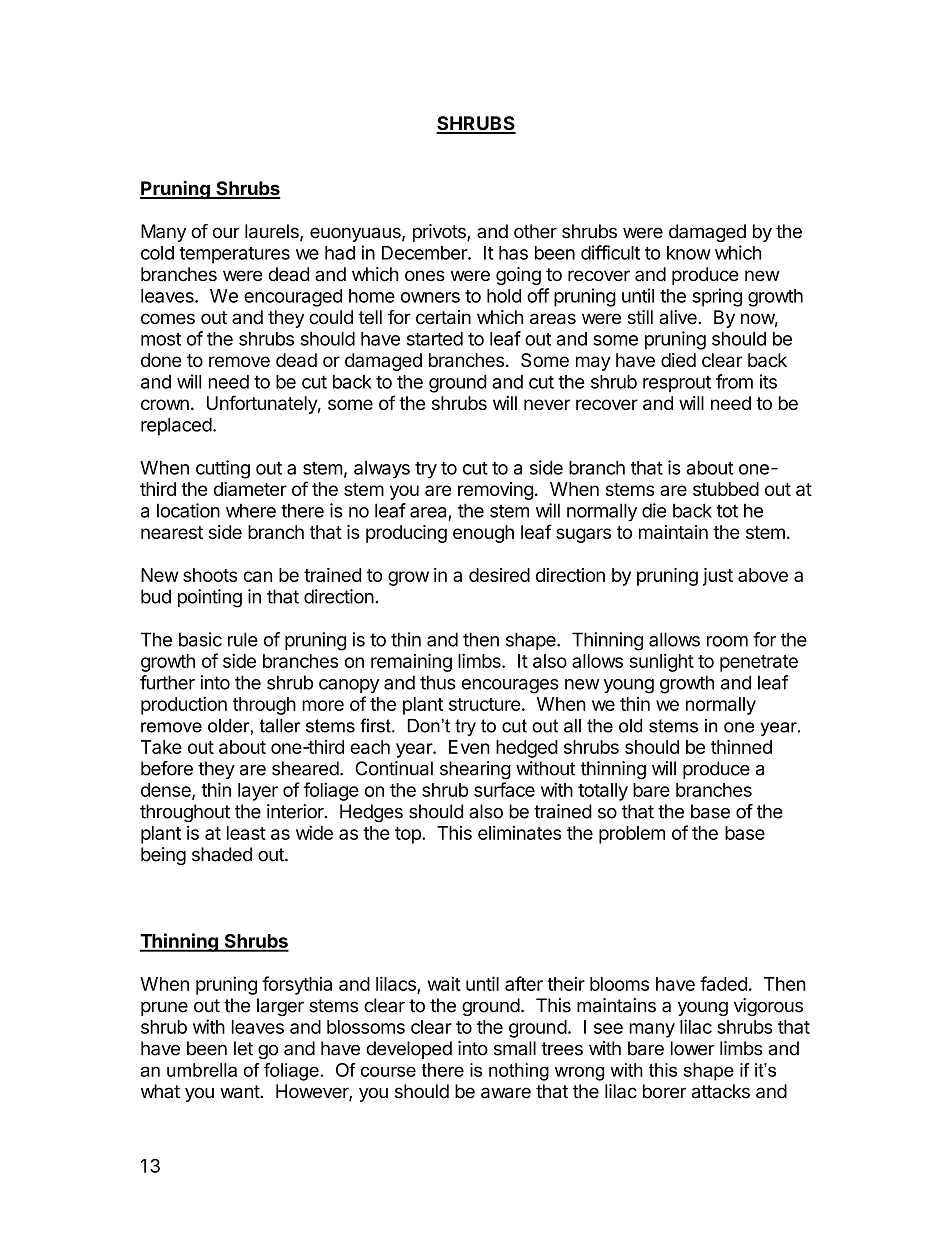 The width and height of the screenshot is (952, 1233). I want to click on rule, so click(243, 639).
